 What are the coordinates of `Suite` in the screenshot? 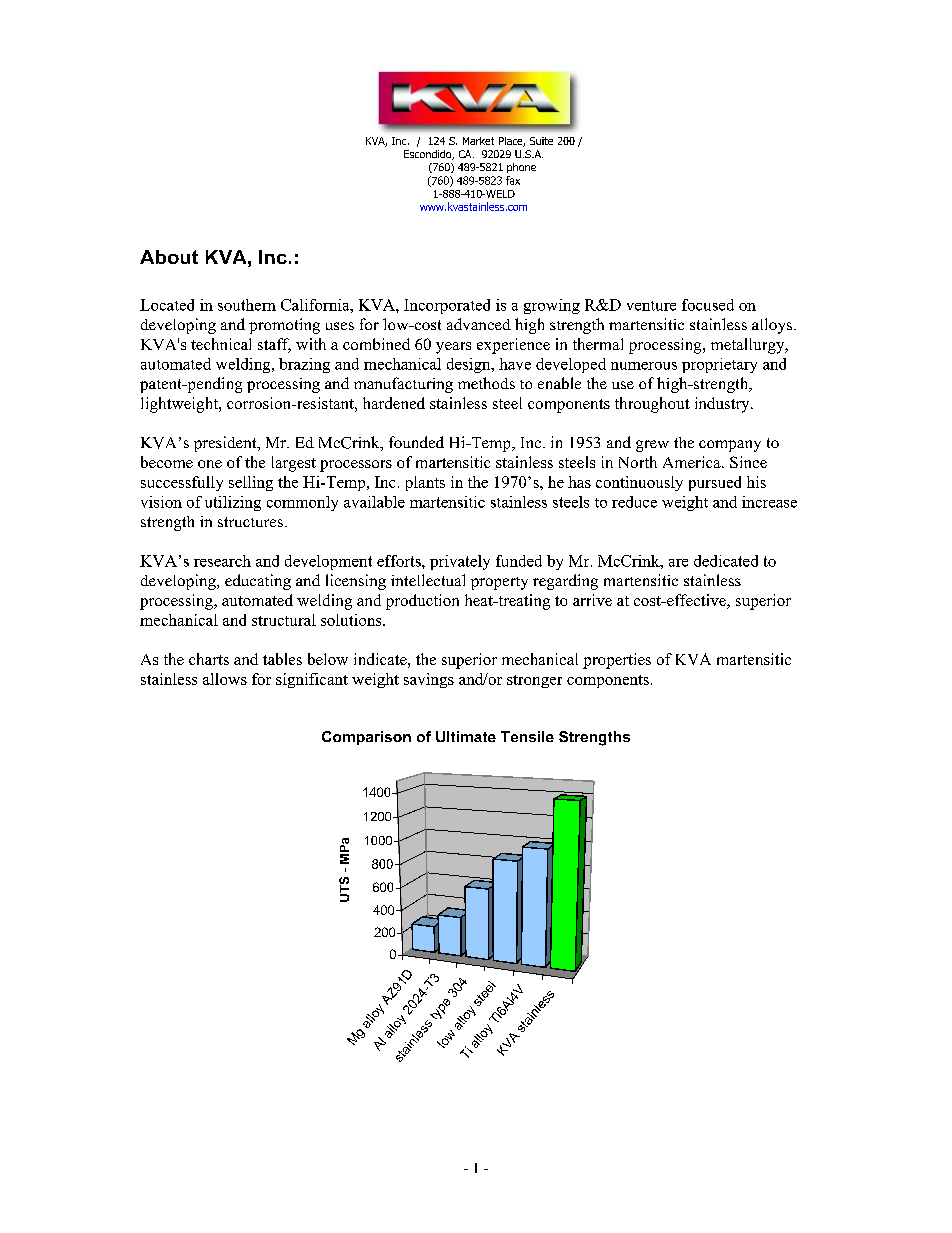 It's located at (541, 141).
